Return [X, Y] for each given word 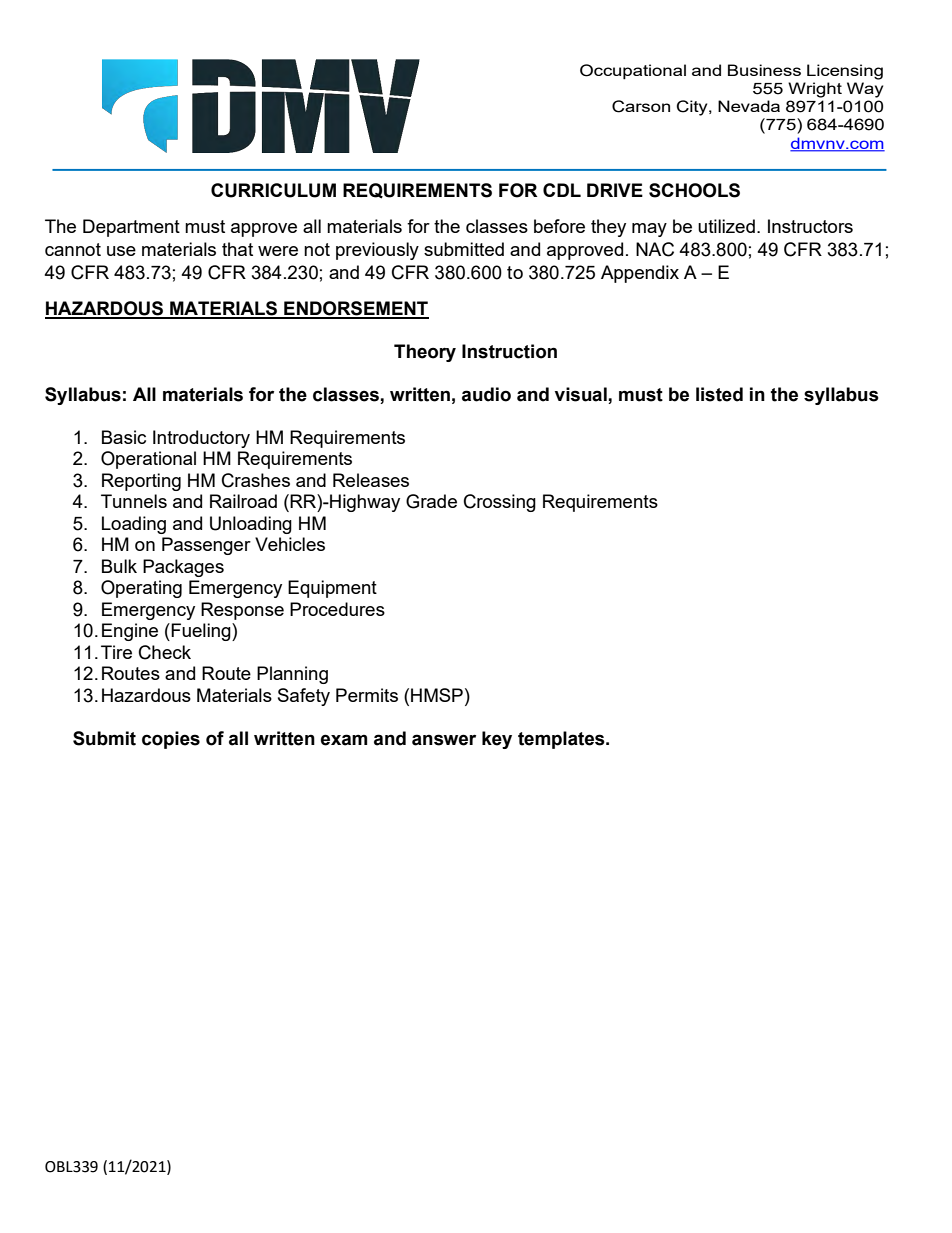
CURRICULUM [273, 190]
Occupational [633, 72]
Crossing [500, 503]
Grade [431, 501]
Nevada [749, 106]
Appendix [640, 274]
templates [562, 740]
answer [444, 740]
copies [171, 740]
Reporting [141, 482]
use [121, 251]
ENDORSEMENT [355, 309]
